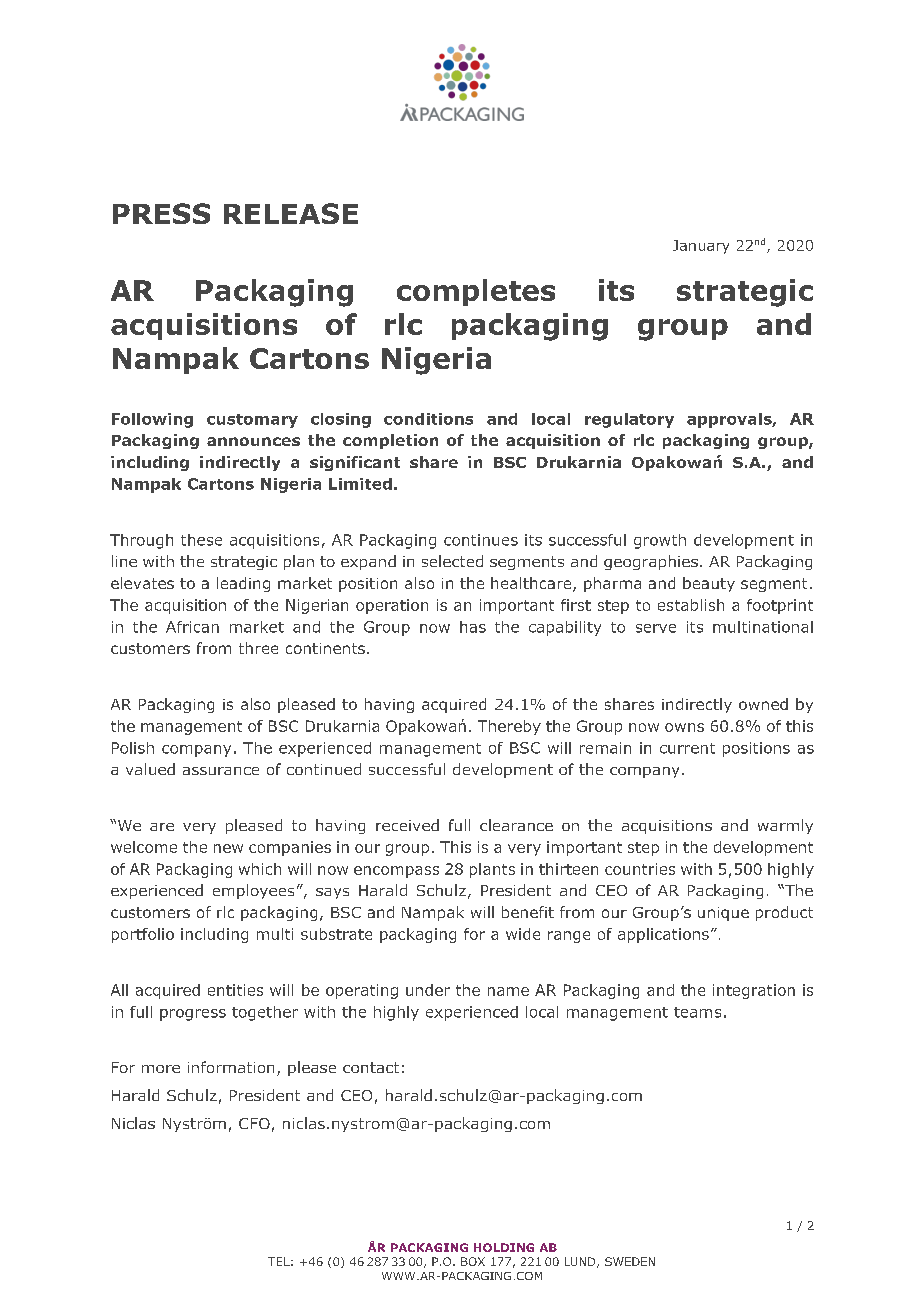 The height and width of the page is (1309, 924). Describe the element at coordinates (709, 584) in the page. I see `beauty` at that location.
